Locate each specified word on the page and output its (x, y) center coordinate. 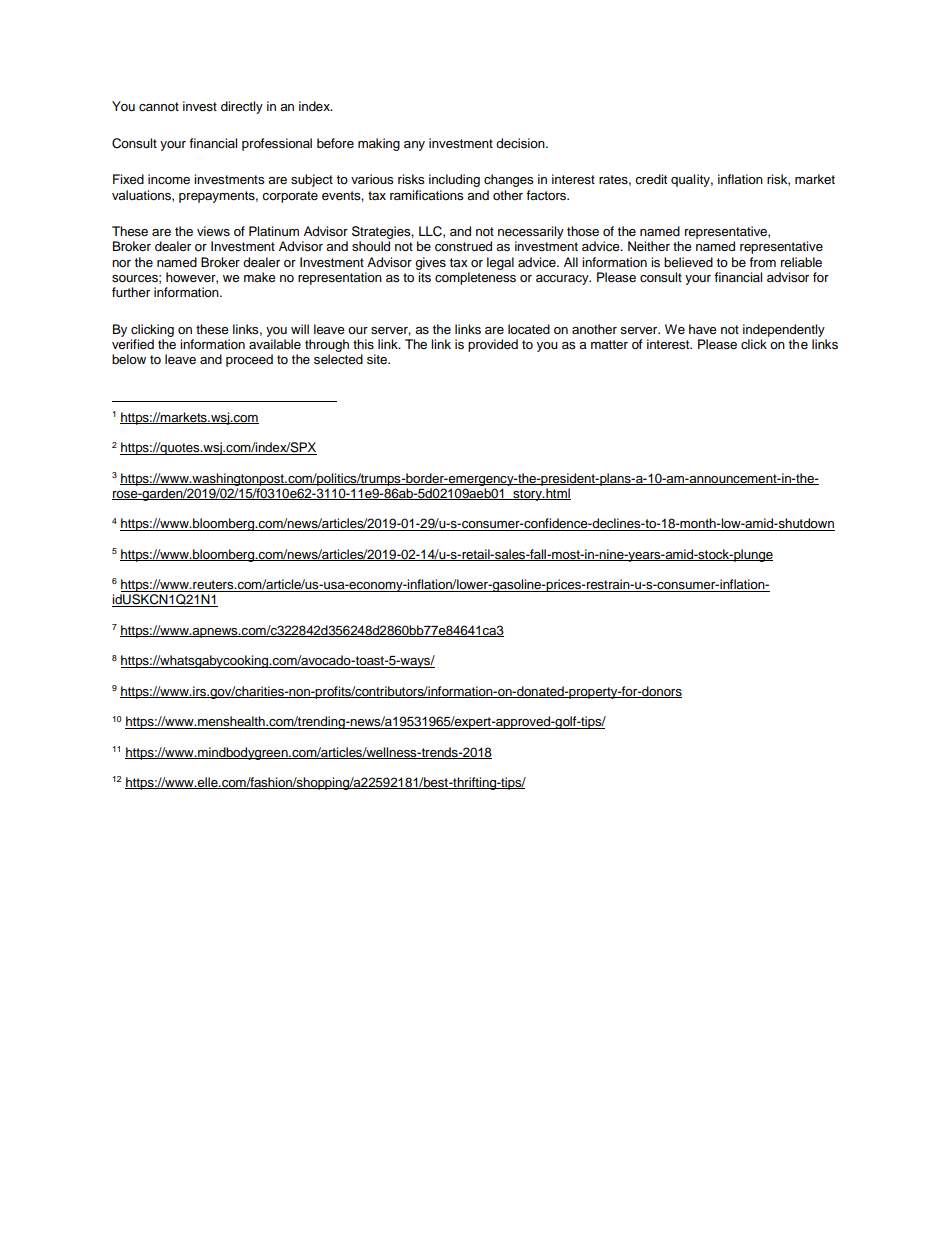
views (213, 231)
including (454, 180)
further (131, 292)
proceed (249, 360)
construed (463, 246)
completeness (475, 278)
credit (651, 179)
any (414, 146)
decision (521, 143)
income (169, 179)
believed (688, 262)
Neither (649, 246)
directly (242, 107)
